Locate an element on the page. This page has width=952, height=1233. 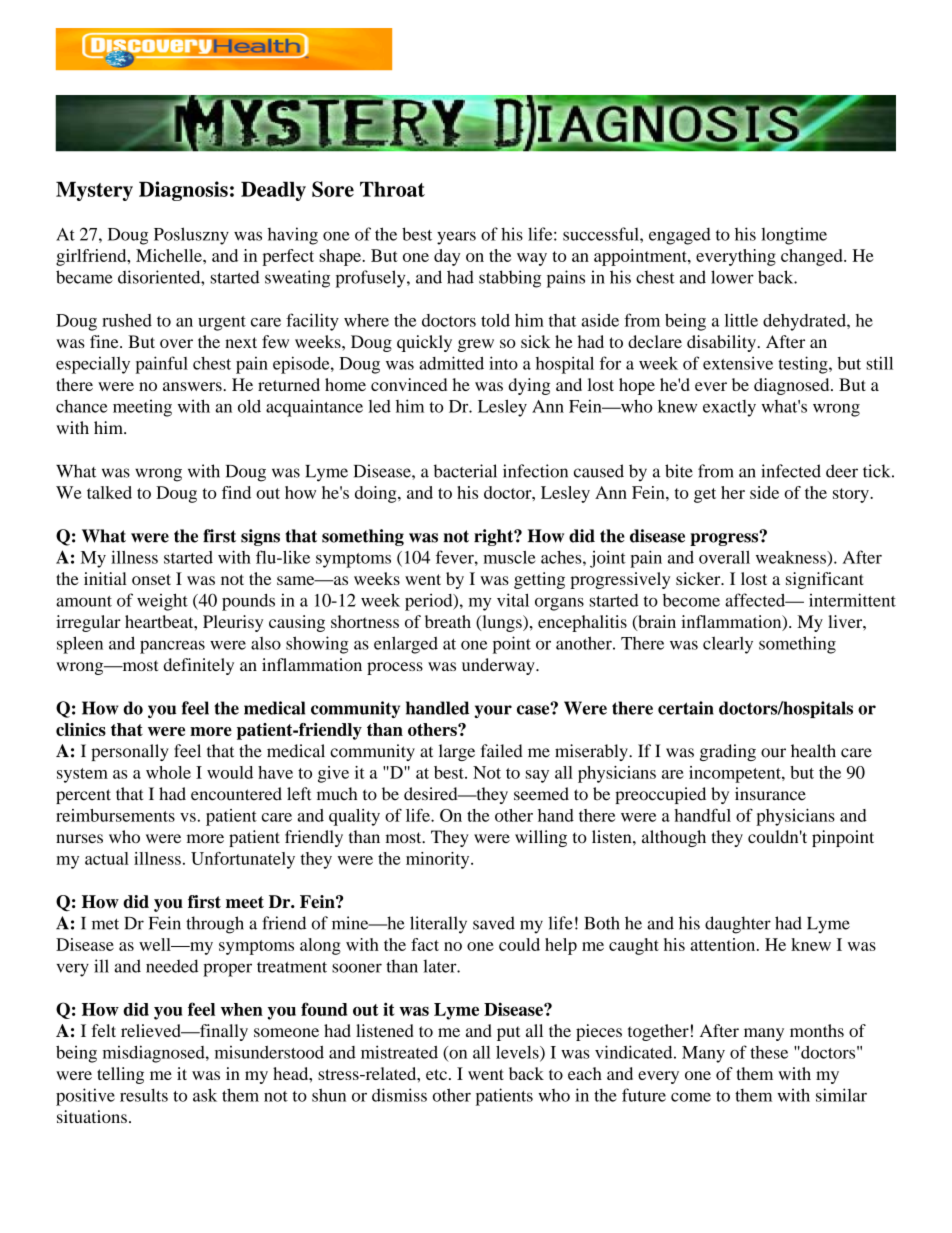
insurance is located at coordinates (770, 794).
